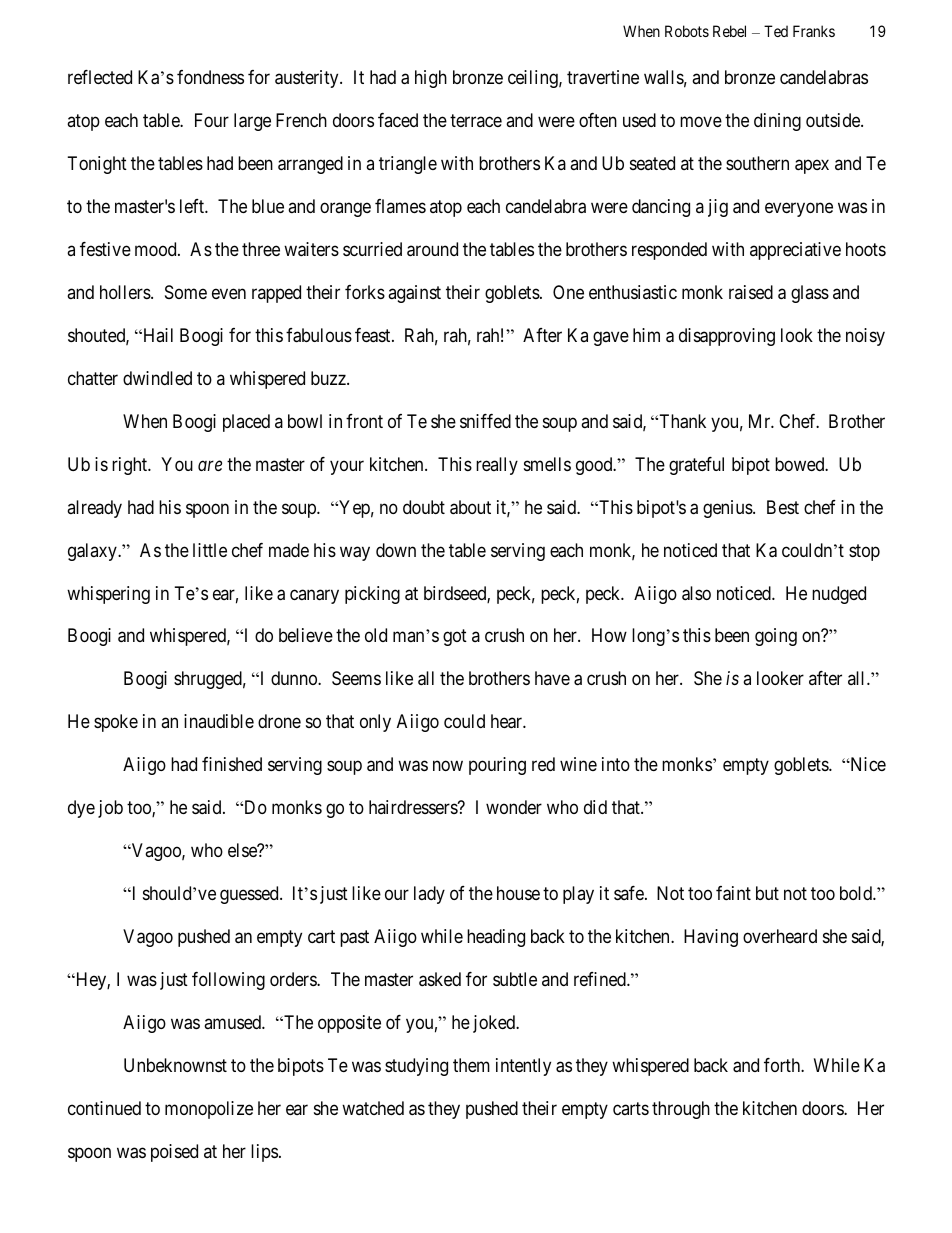  I want to click on are, so click(210, 465).
